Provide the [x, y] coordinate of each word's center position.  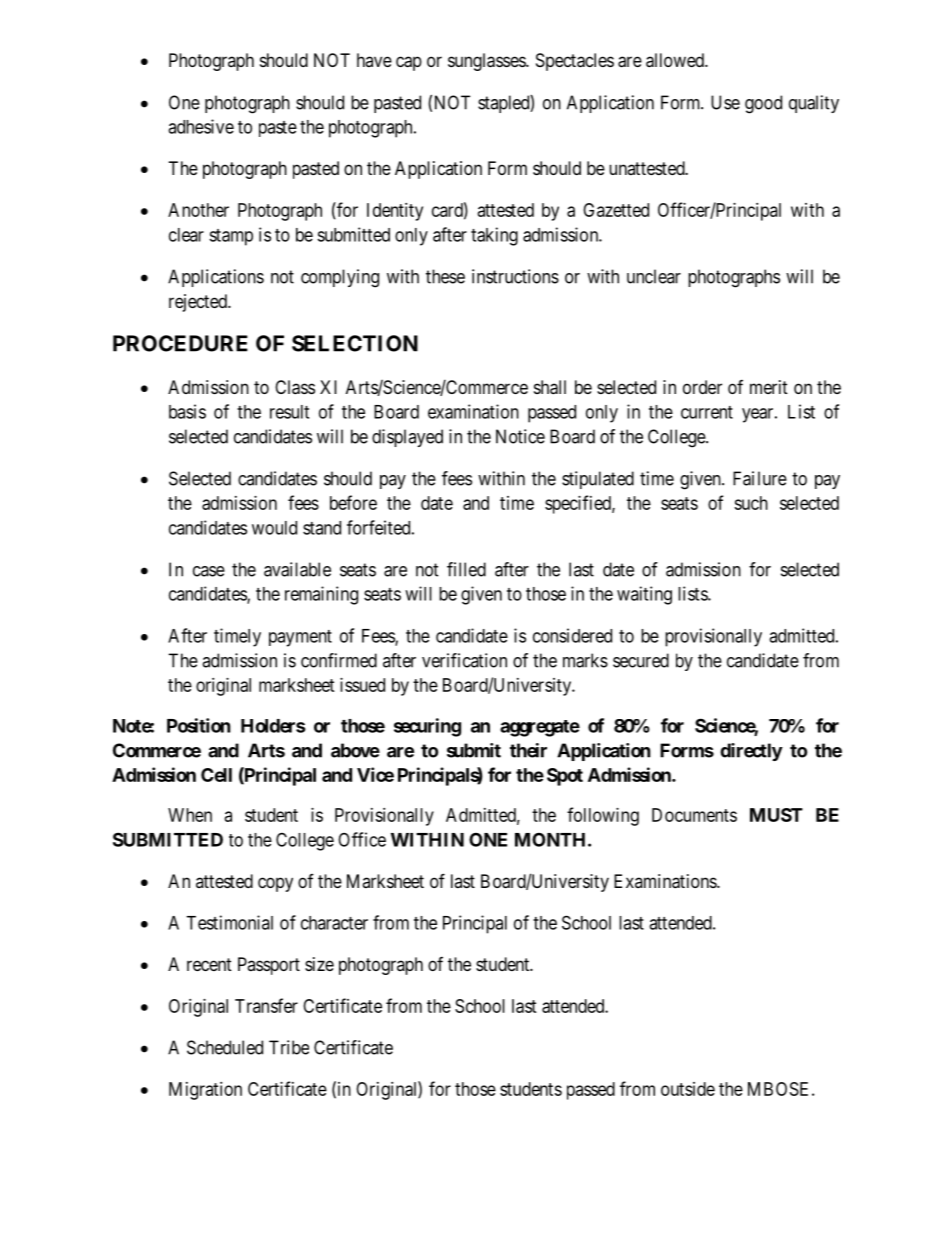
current [707, 412]
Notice [520, 436]
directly [751, 752]
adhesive [201, 126]
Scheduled [225, 1047]
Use [725, 102]
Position [199, 725]
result [289, 412]
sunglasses [487, 62]
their [528, 750]
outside [688, 1089]
